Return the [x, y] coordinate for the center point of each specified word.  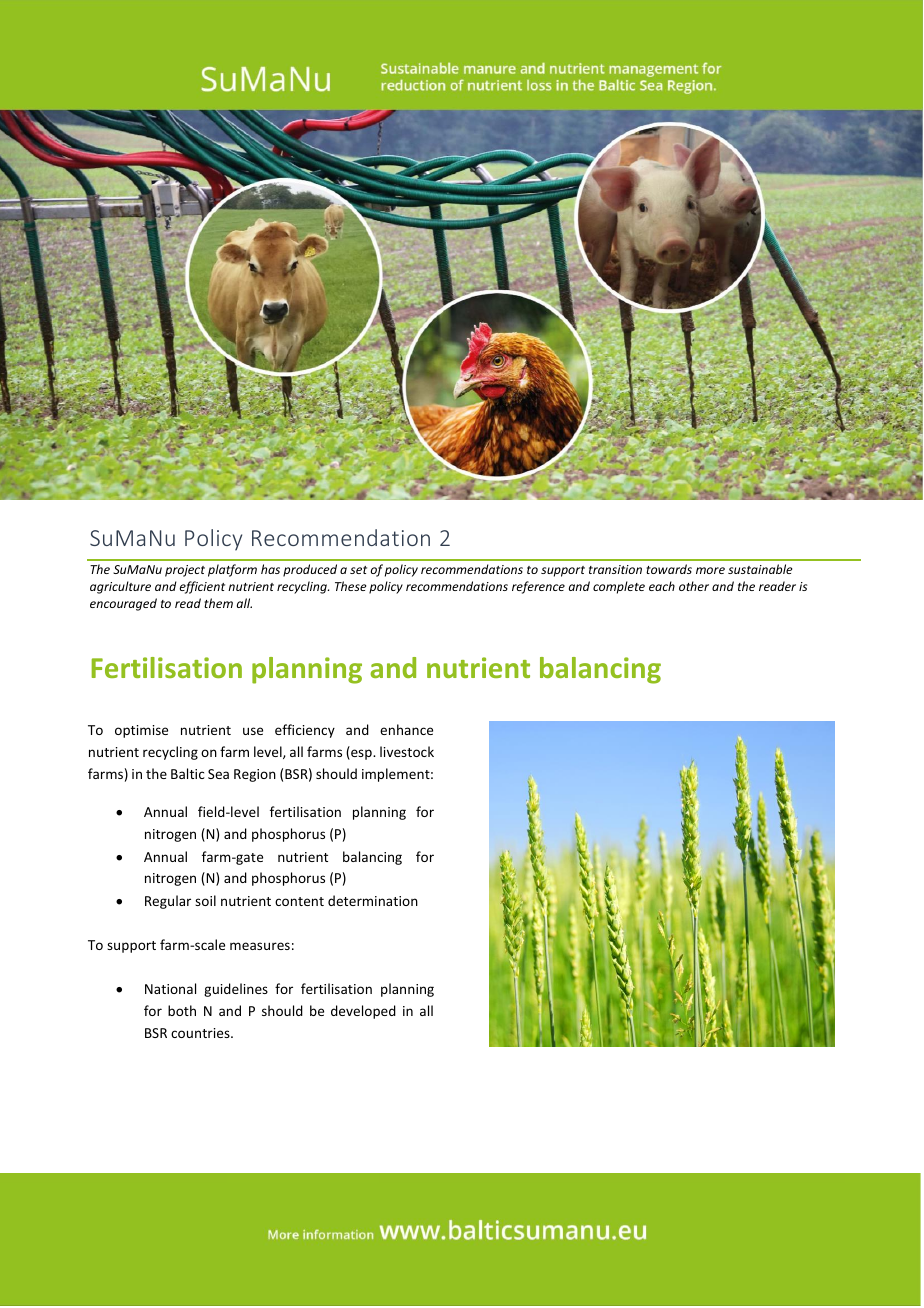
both [182, 1010]
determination [373, 900]
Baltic [188, 773]
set [358, 570]
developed [363, 1012]
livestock [407, 751]
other [694, 586]
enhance [406, 729]
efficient [202, 587]
